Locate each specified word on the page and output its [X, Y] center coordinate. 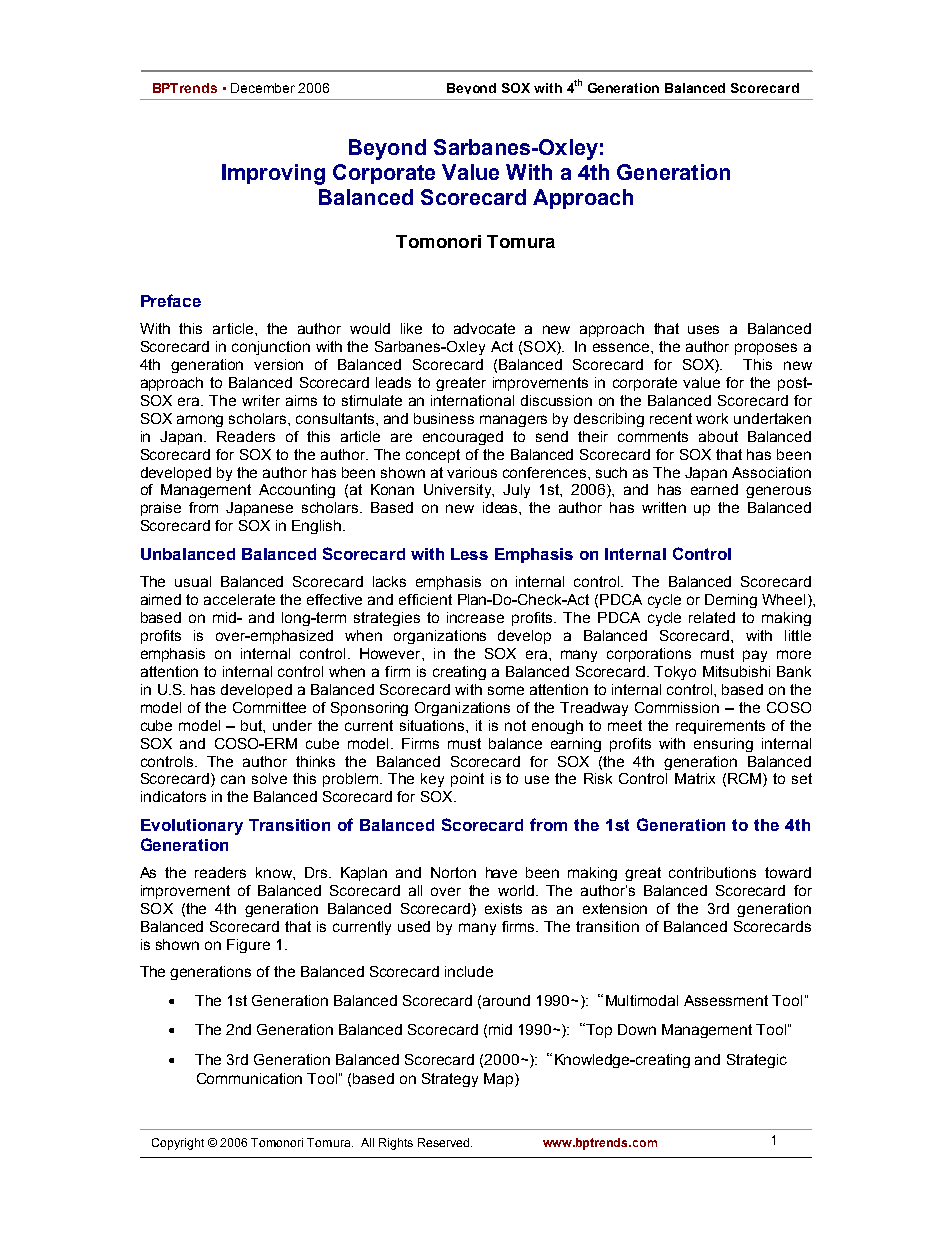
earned [714, 489]
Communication [249, 1078]
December [263, 88]
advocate [484, 328]
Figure [248, 946]
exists [503, 908]
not [515, 725]
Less [469, 554]
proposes [766, 349]
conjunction [271, 348]
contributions [712, 872]
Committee [269, 707]
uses [703, 329]
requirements [720, 727]
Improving [273, 174]
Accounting [297, 491]
